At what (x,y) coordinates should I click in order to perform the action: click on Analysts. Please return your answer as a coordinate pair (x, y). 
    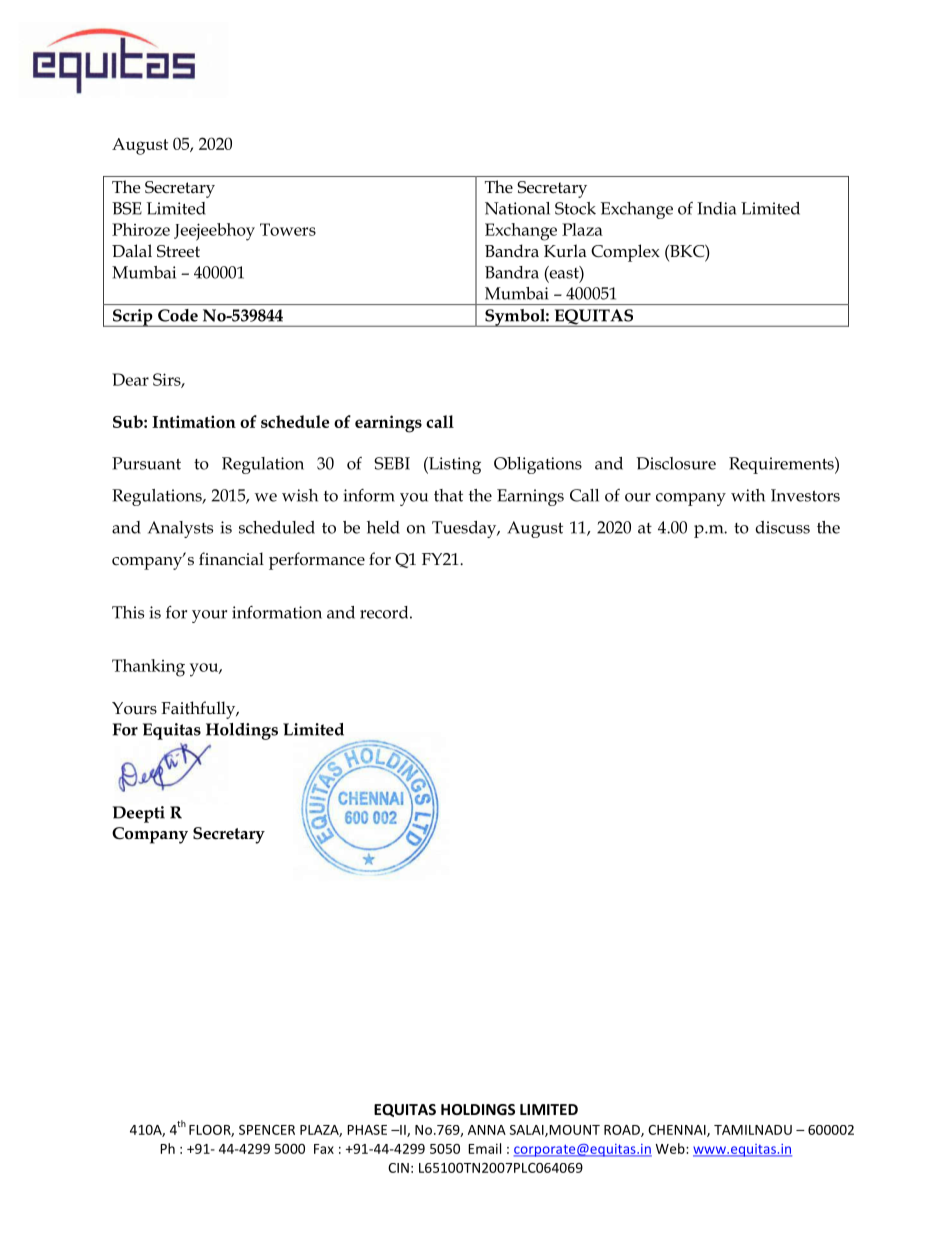
    Looking at the image, I should click on (180, 529).
